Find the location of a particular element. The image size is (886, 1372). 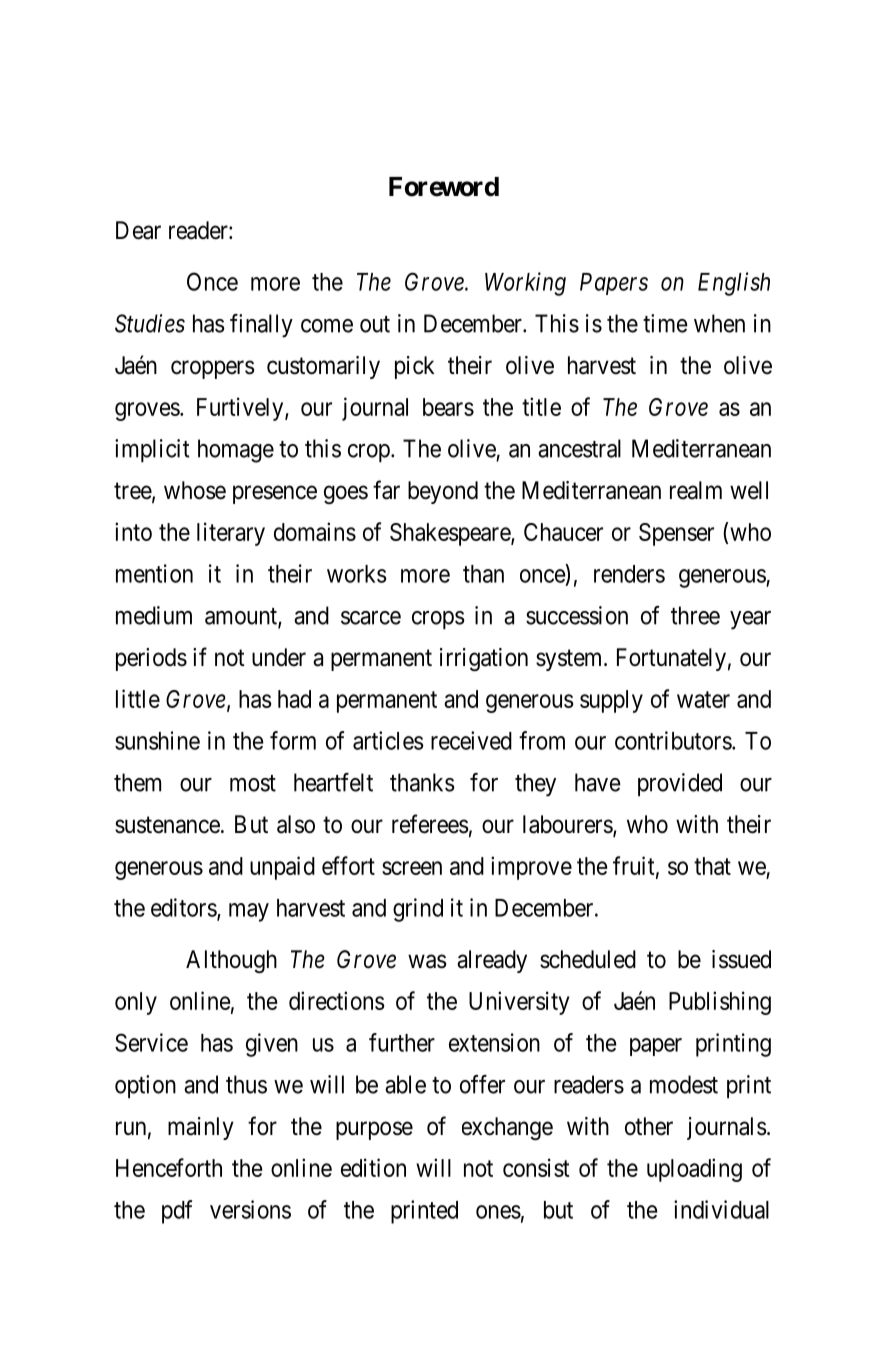

edition is located at coordinates (373, 1167).
